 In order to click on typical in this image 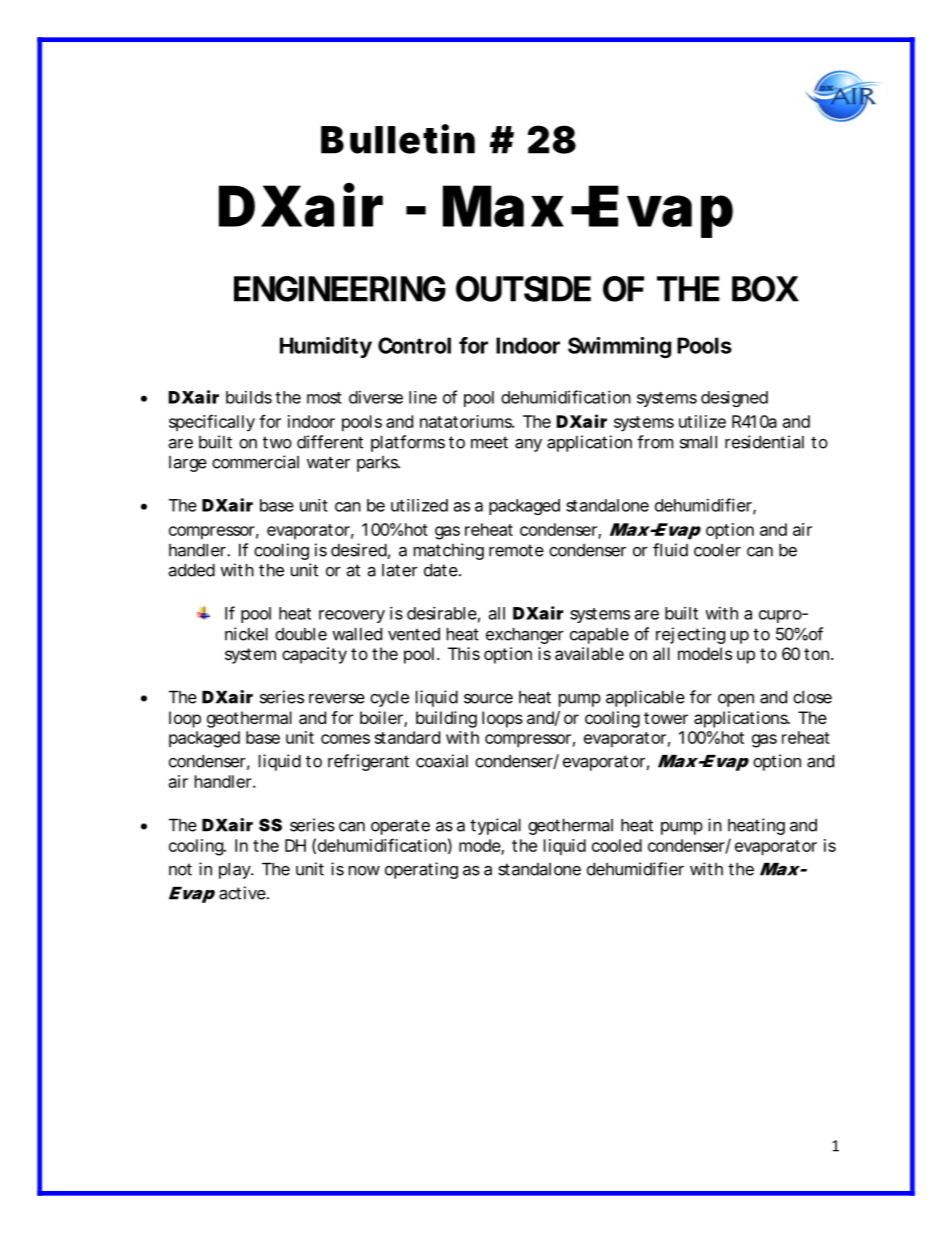, I will do `click(495, 826)`.
